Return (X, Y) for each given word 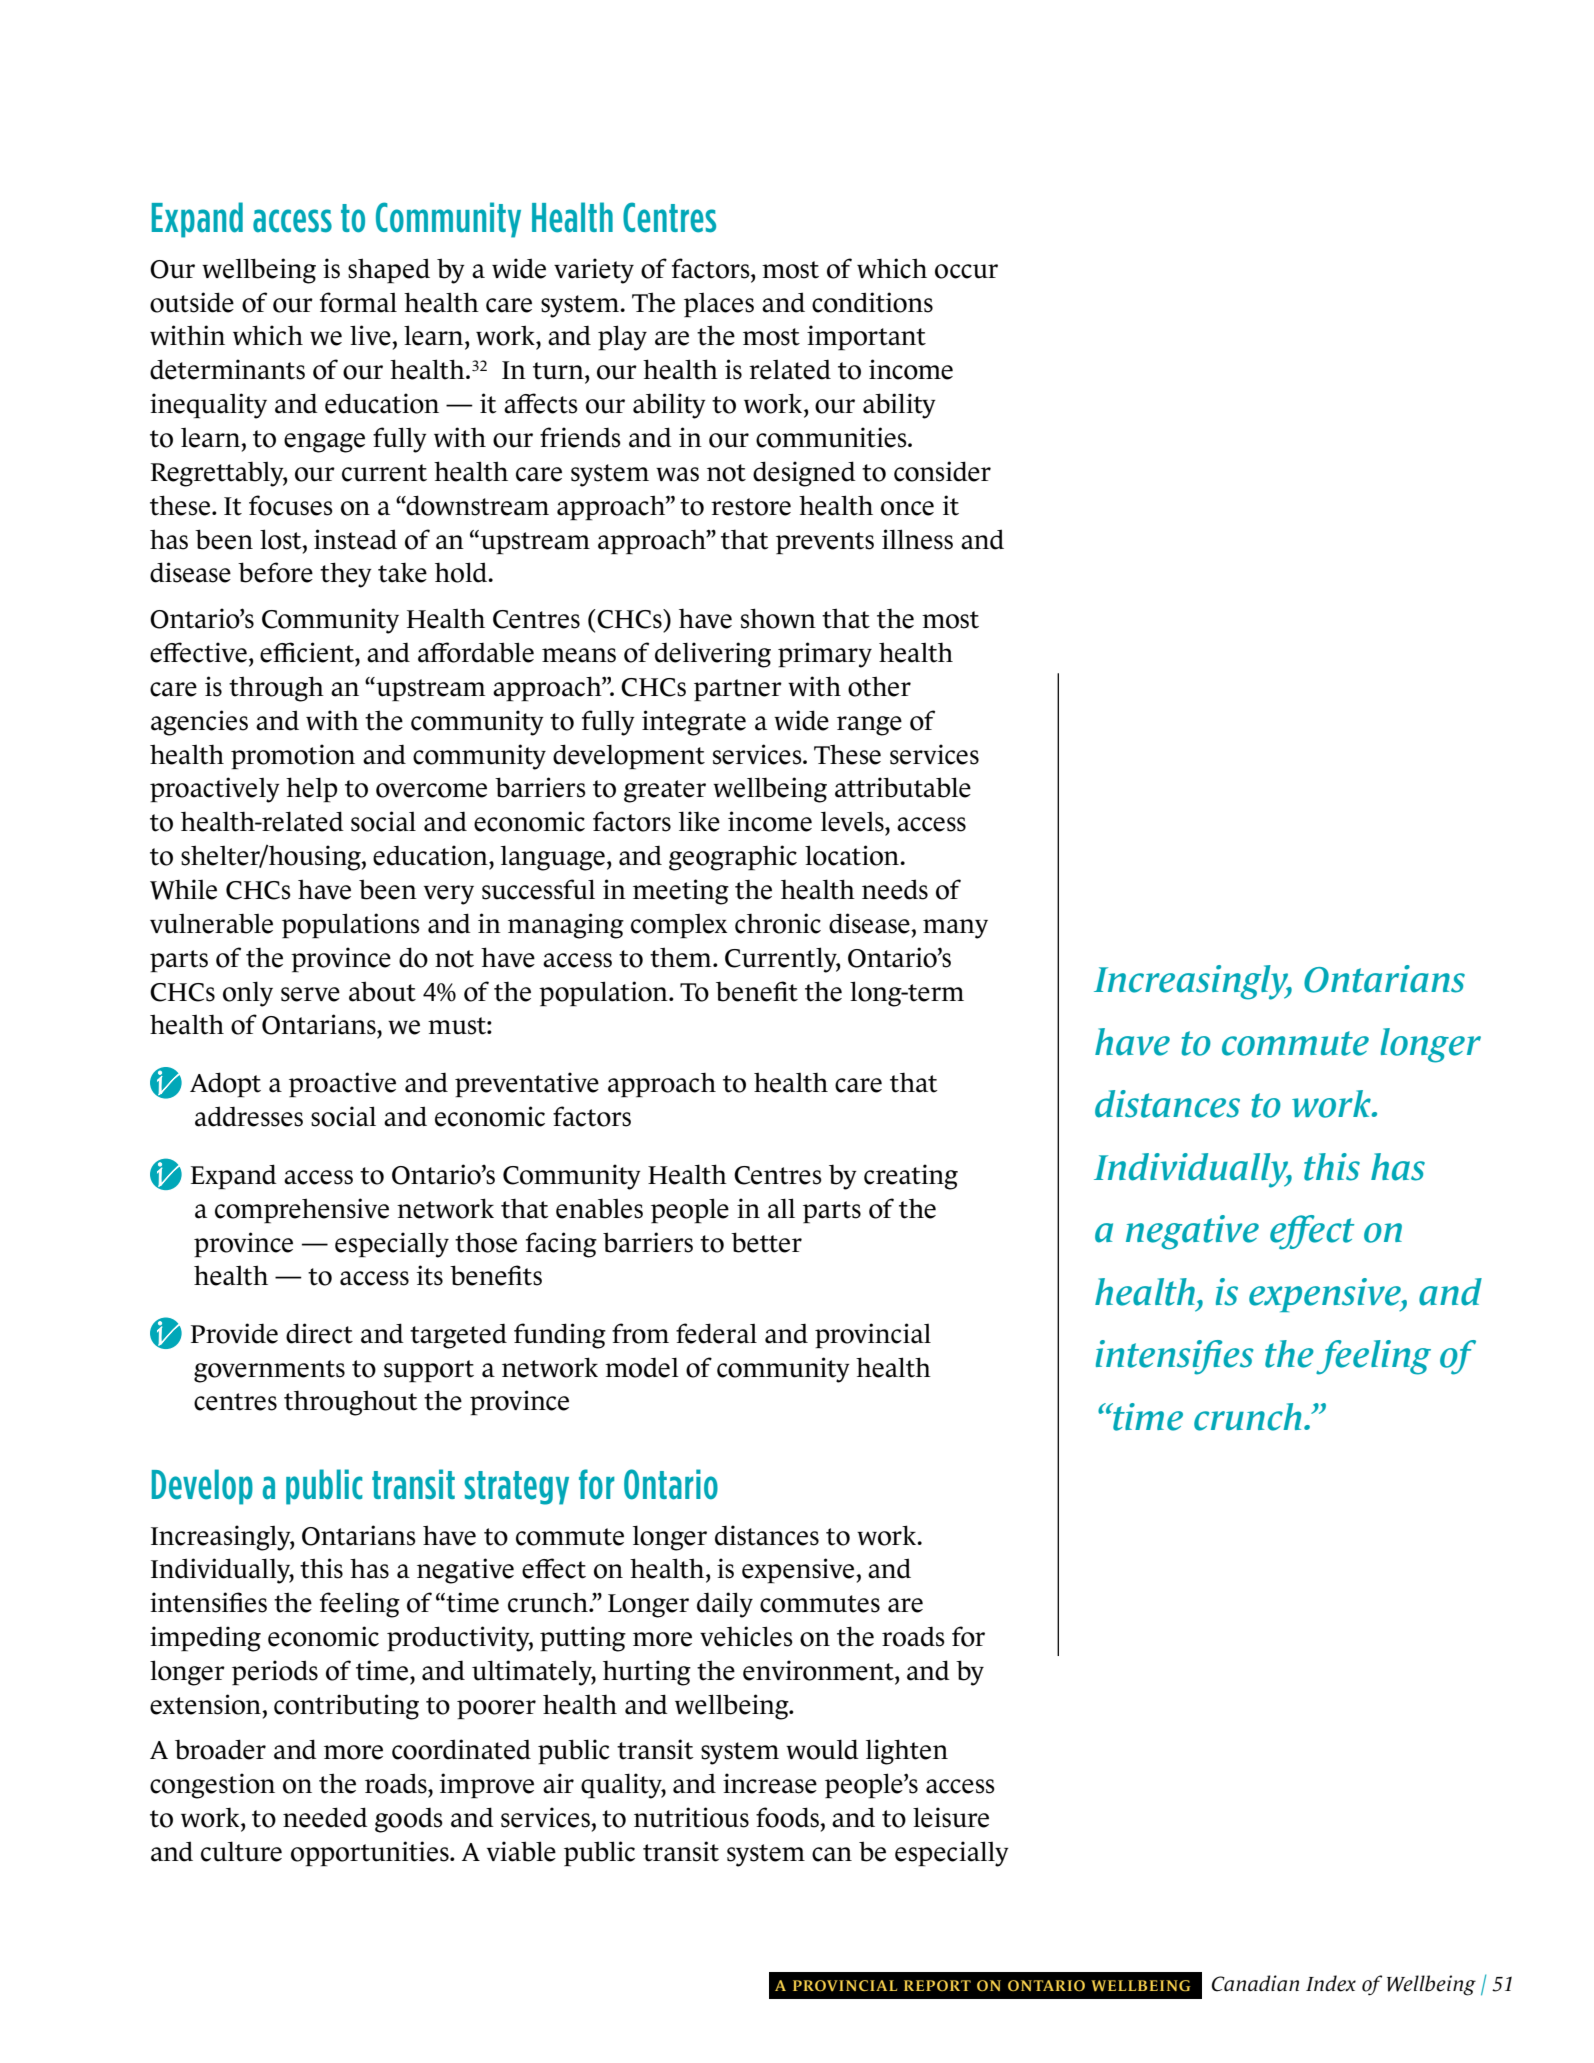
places (719, 305)
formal (358, 302)
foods (788, 1817)
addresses (249, 1116)
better (766, 1242)
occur (966, 271)
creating (911, 1177)
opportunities (371, 1853)
